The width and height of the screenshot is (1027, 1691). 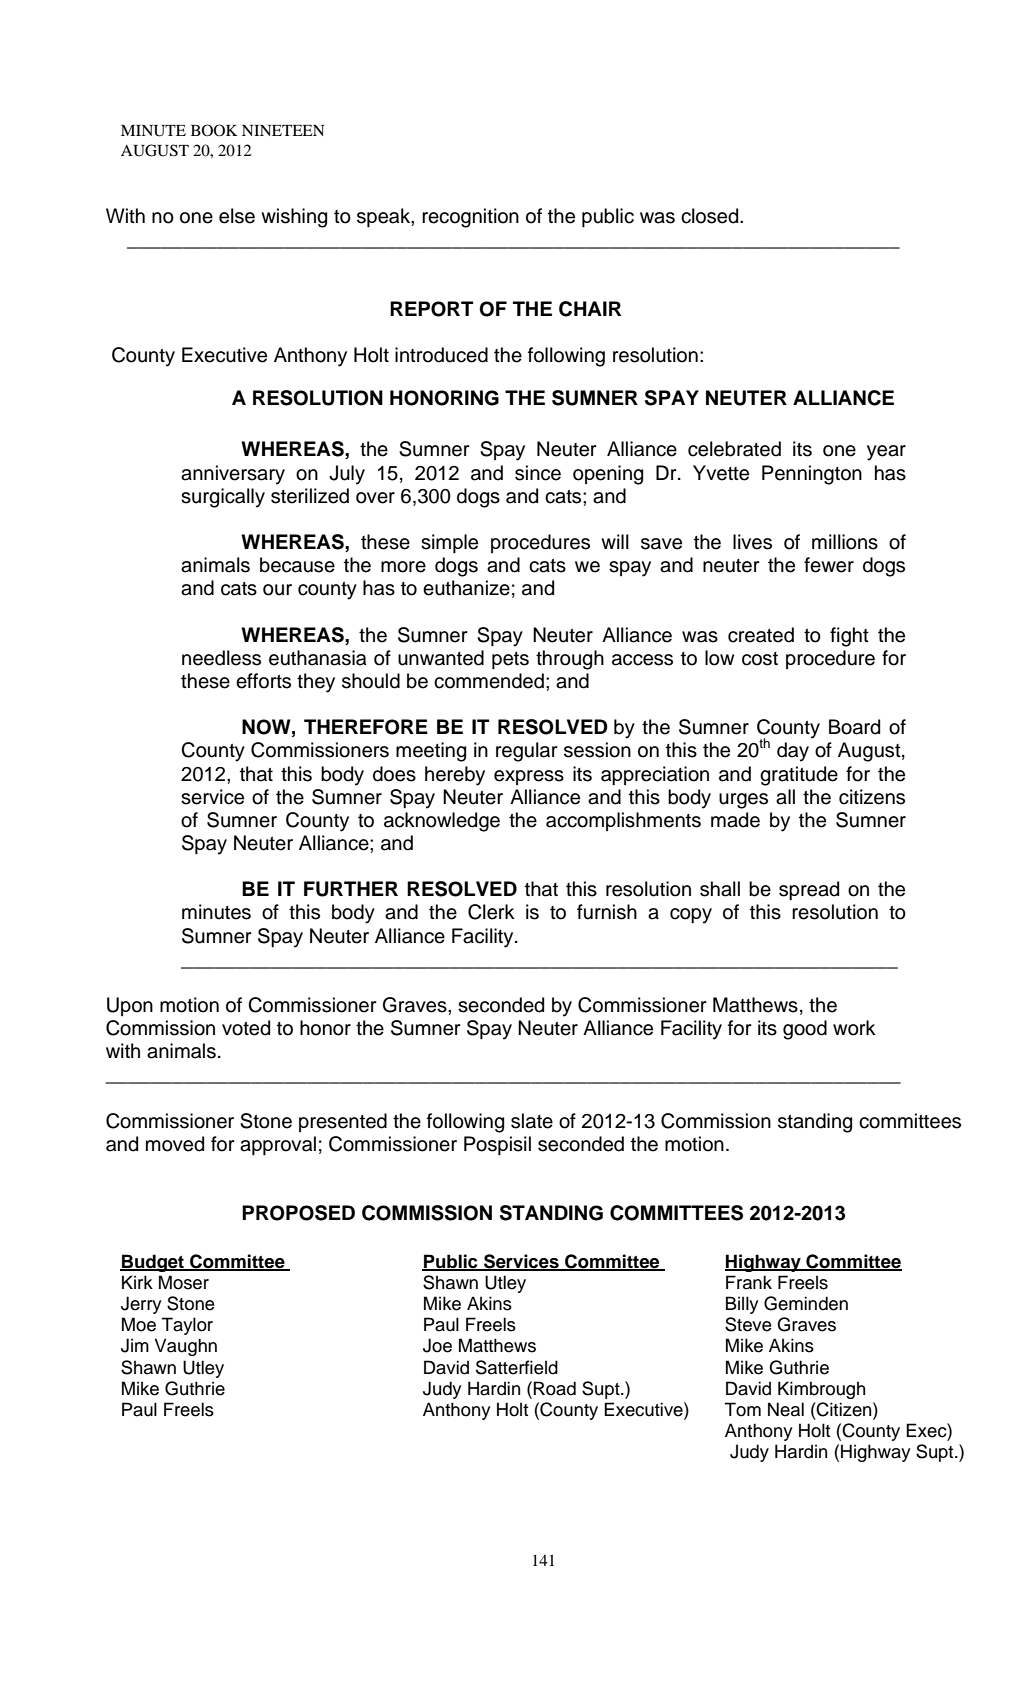 What do you see at coordinates (470, 218) in the screenshot?
I see `recognition` at bounding box center [470, 218].
